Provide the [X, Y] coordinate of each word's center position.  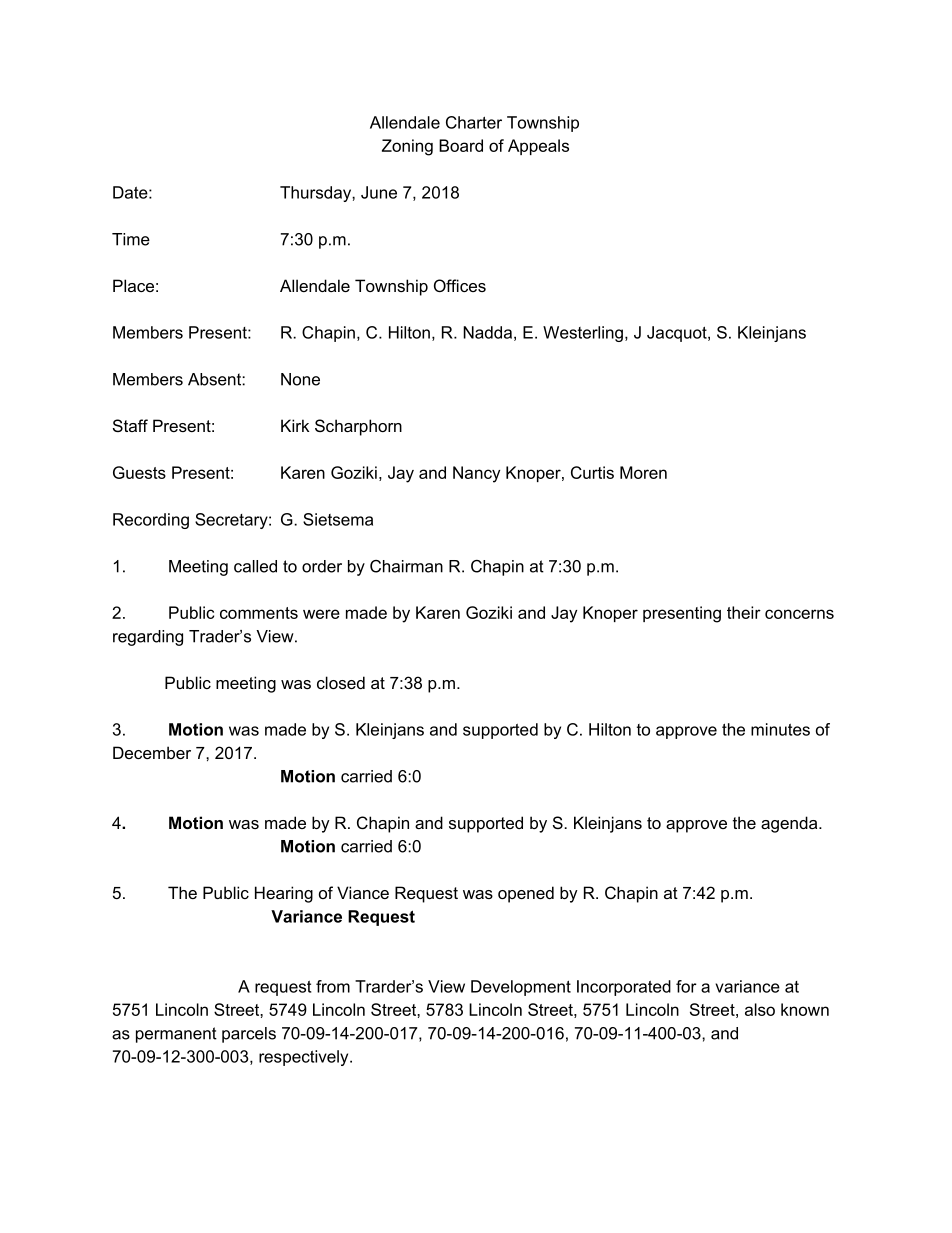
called [255, 566]
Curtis [592, 472]
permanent [176, 1035]
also [760, 1009]
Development [521, 988]
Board [461, 145]
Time [131, 239]
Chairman [406, 566]
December [152, 752]
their [744, 612]
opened [526, 894]
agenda [790, 824]
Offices [460, 285]
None [300, 379]
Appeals [538, 147]
